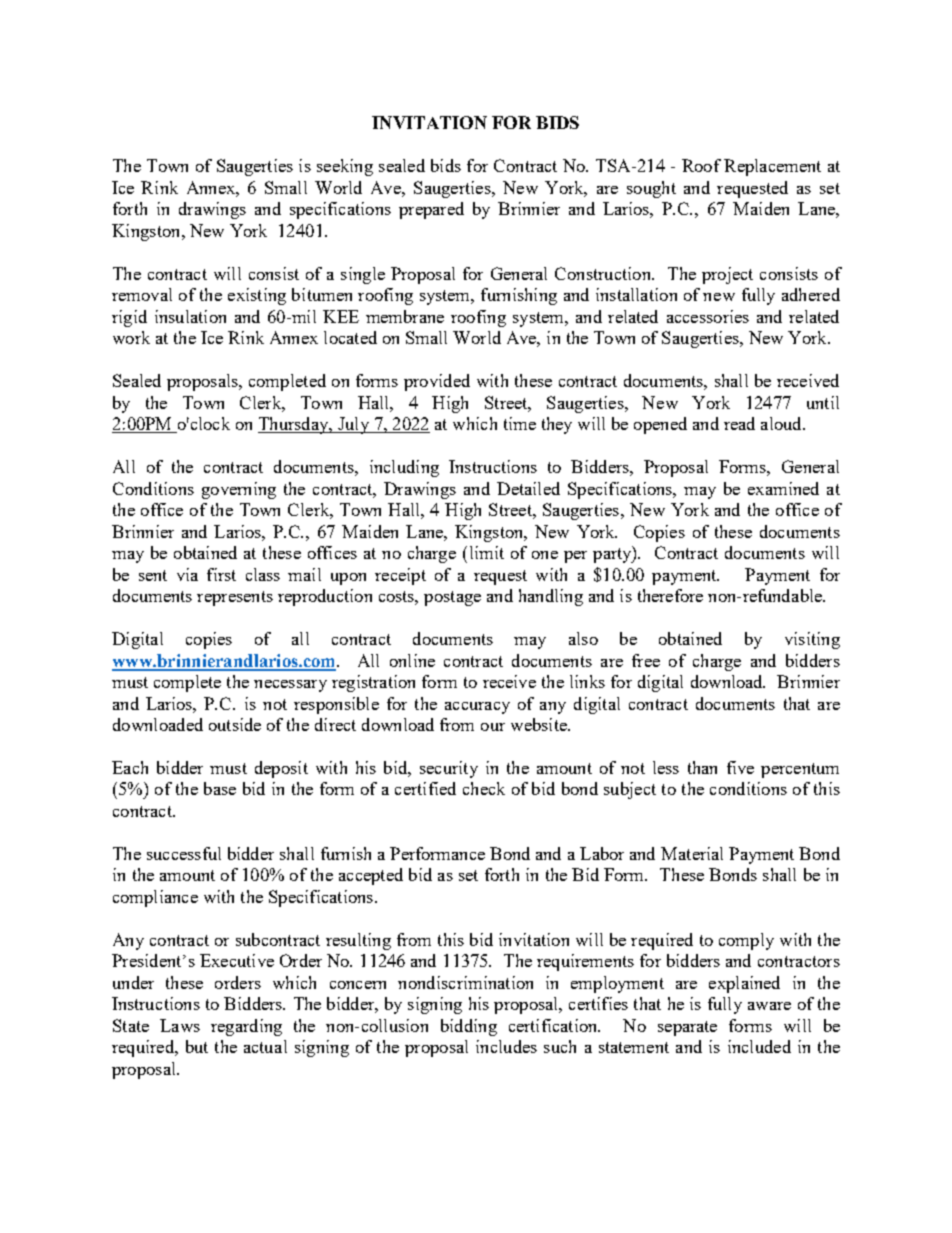 The height and width of the page is (1233, 952). Describe the element at coordinates (221, 574) in the page. I see `first` at that location.
